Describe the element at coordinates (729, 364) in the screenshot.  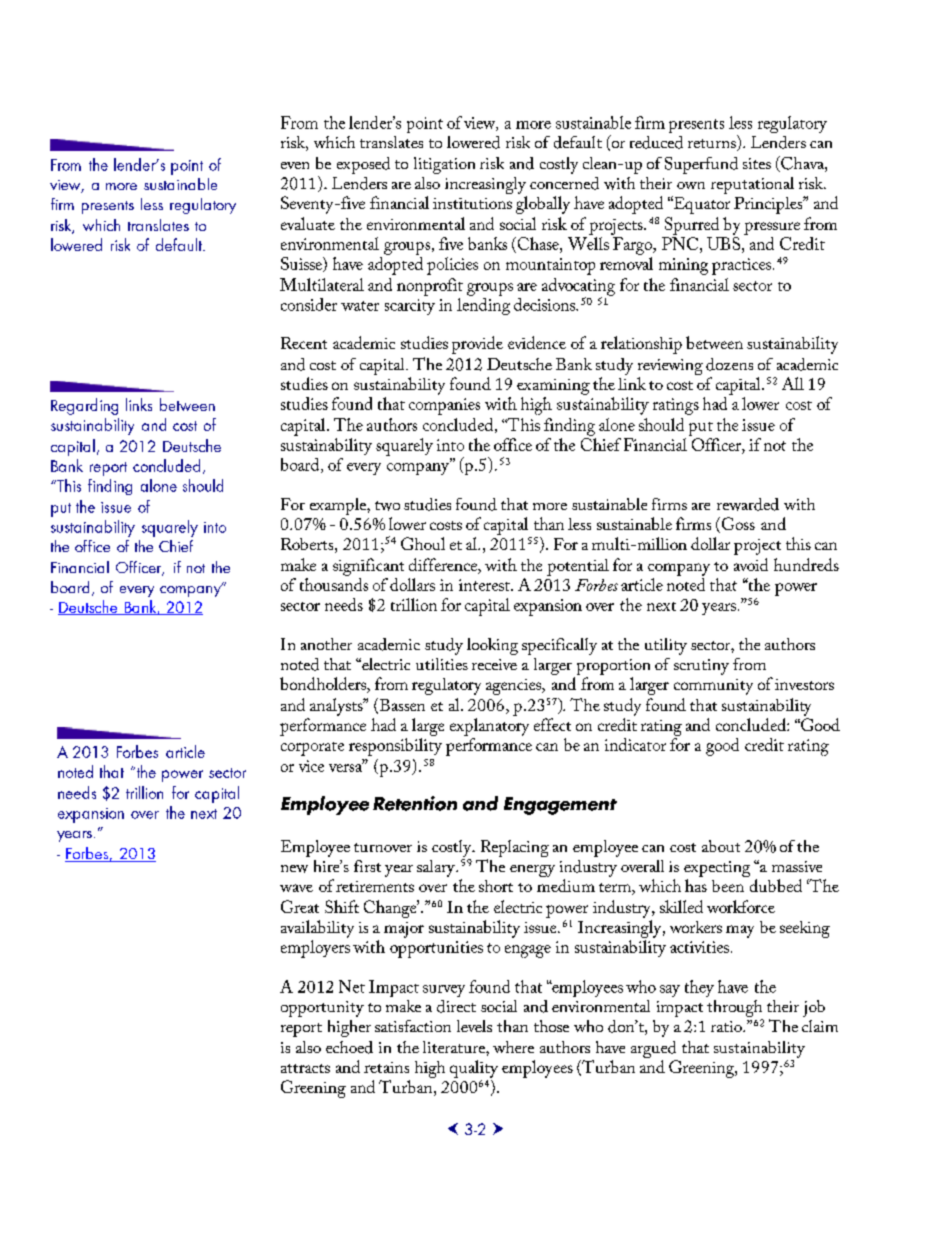
I see `dozens` at that location.
